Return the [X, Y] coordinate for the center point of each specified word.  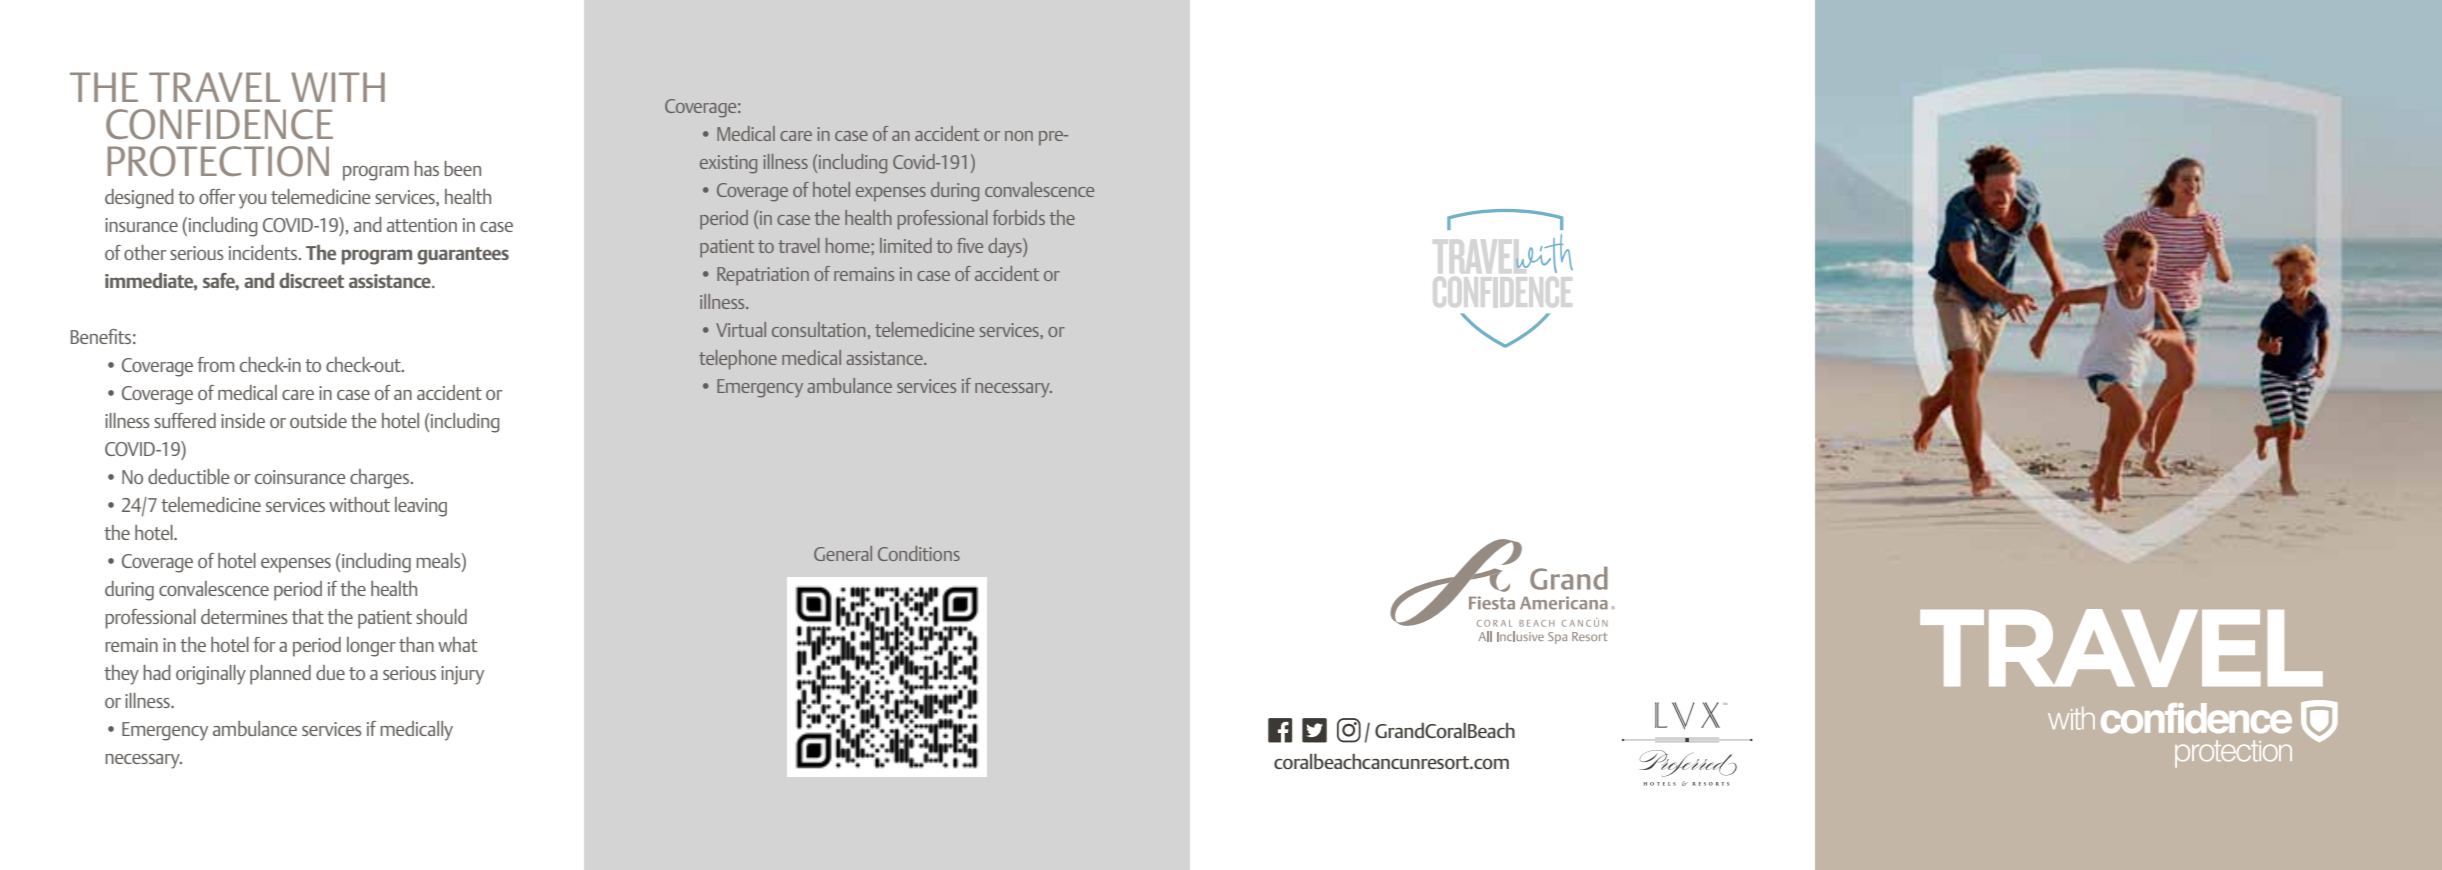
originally [211, 675]
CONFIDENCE [219, 124]
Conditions [919, 553]
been [462, 168]
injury [462, 675]
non [1019, 136]
